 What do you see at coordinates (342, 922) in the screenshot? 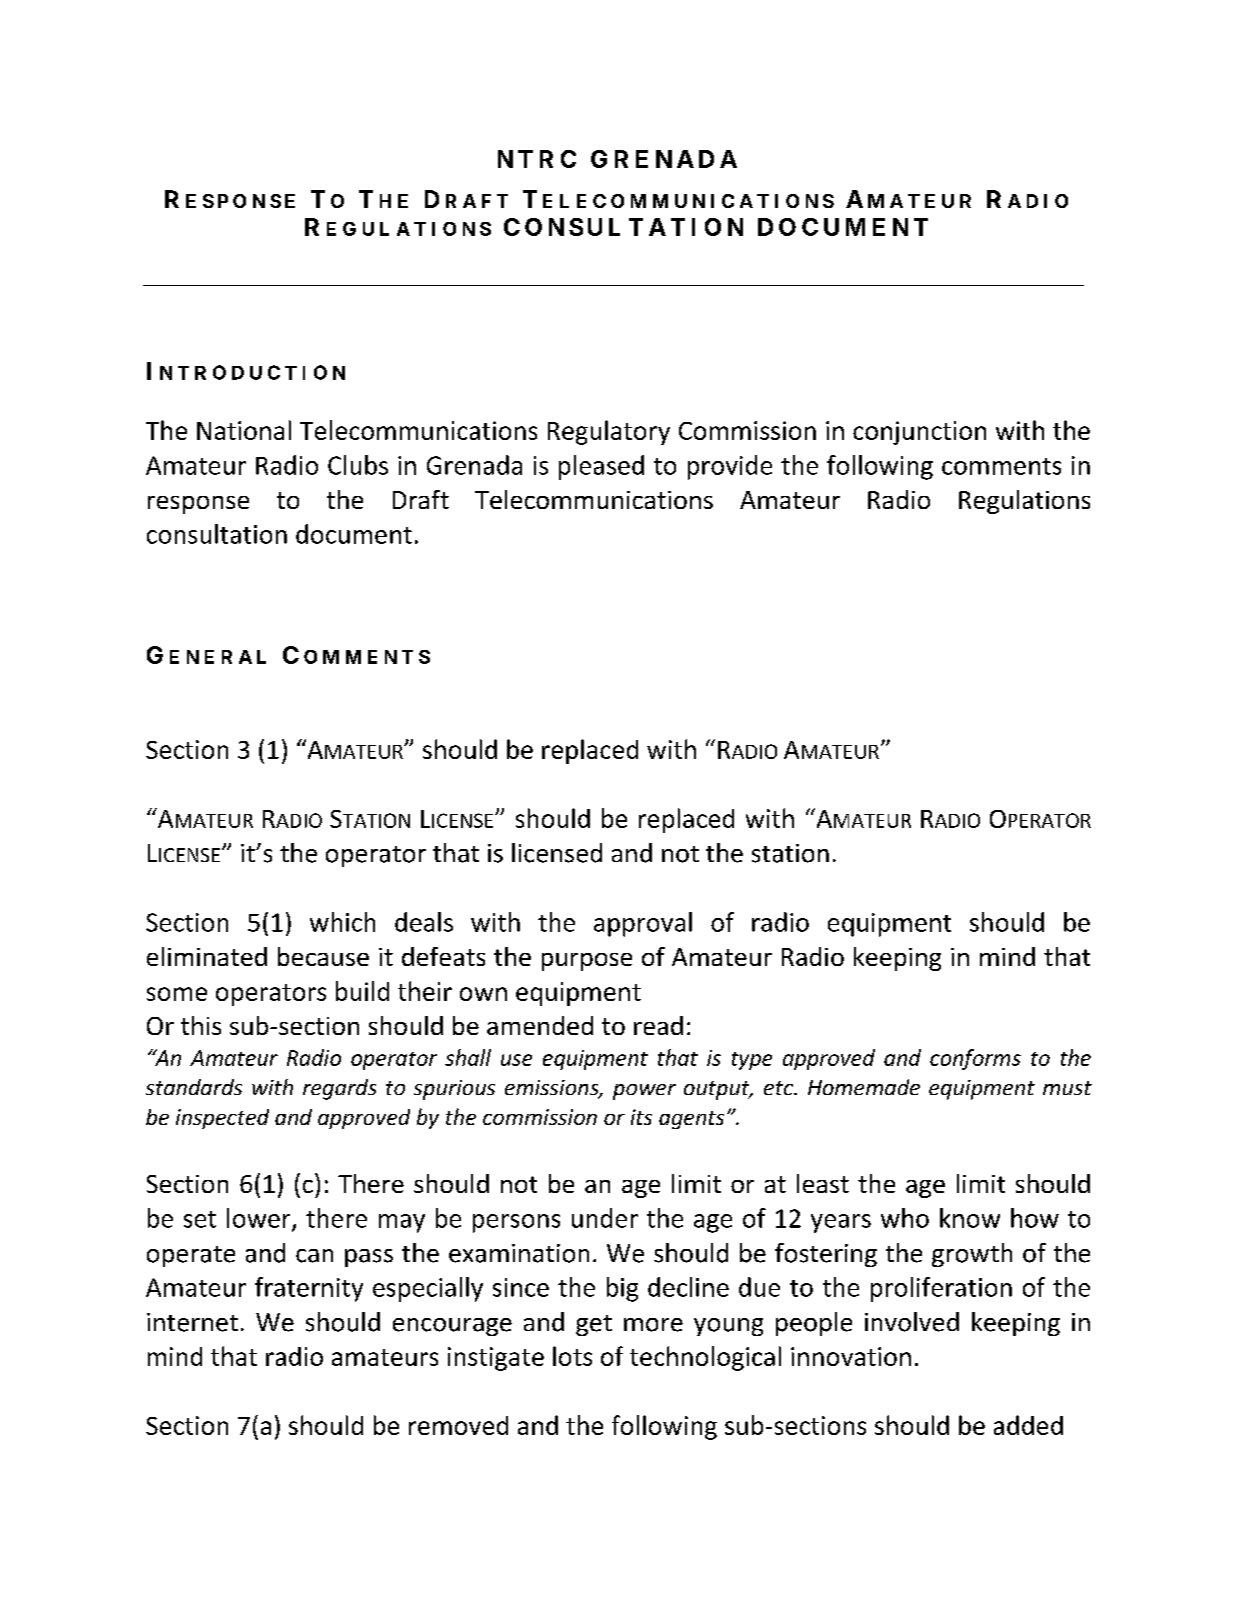
I see `which` at bounding box center [342, 922].
